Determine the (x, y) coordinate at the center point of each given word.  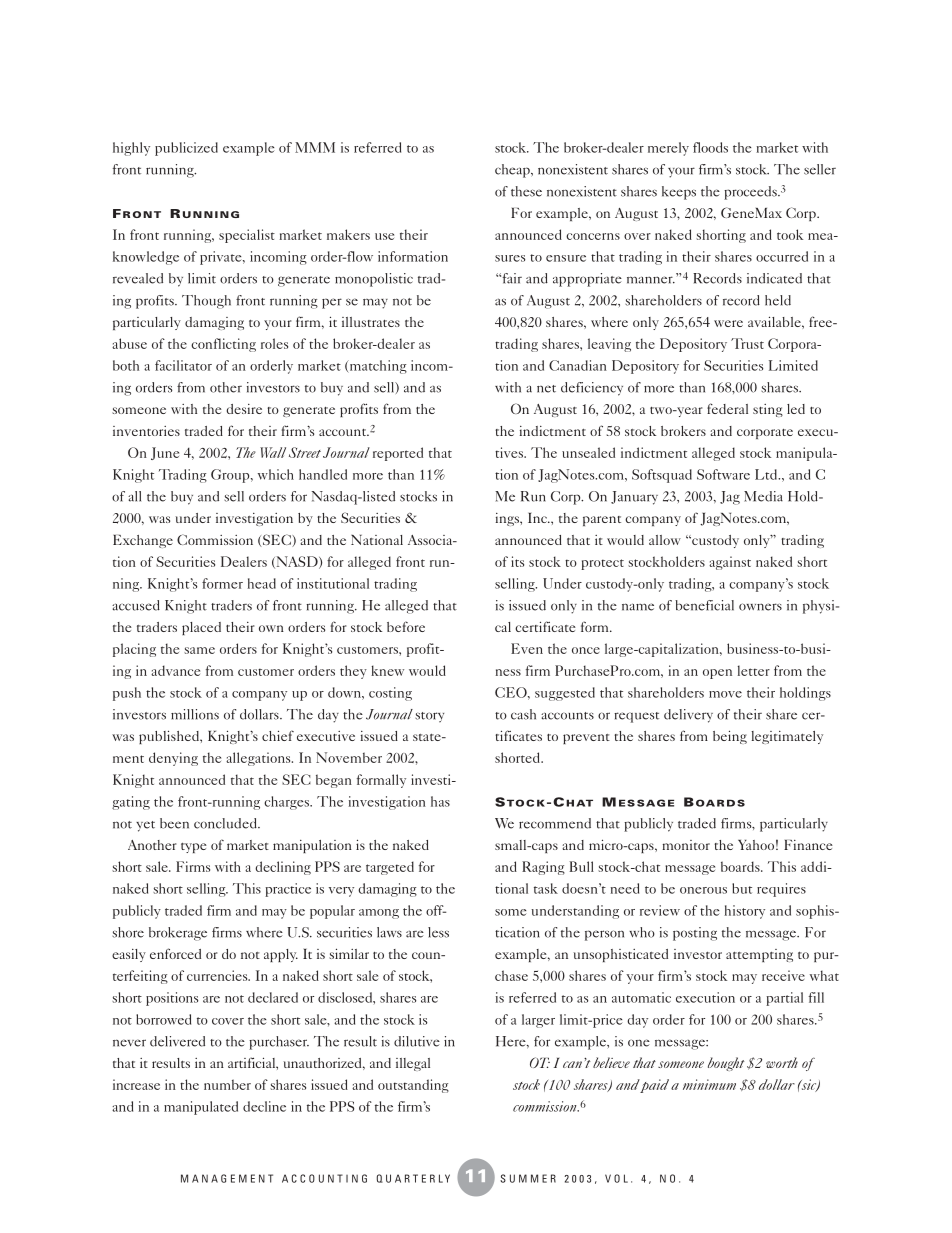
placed (201, 628)
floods (710, 147)
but (742, 888)
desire (244, 409)
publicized (186, 149)
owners (760, 607)
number (227, 1084)
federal (727, 408)
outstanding (413, 1086)
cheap (513, 171)
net (546, 389)
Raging (543, 868)
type (194, 848)
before (406, 626)
